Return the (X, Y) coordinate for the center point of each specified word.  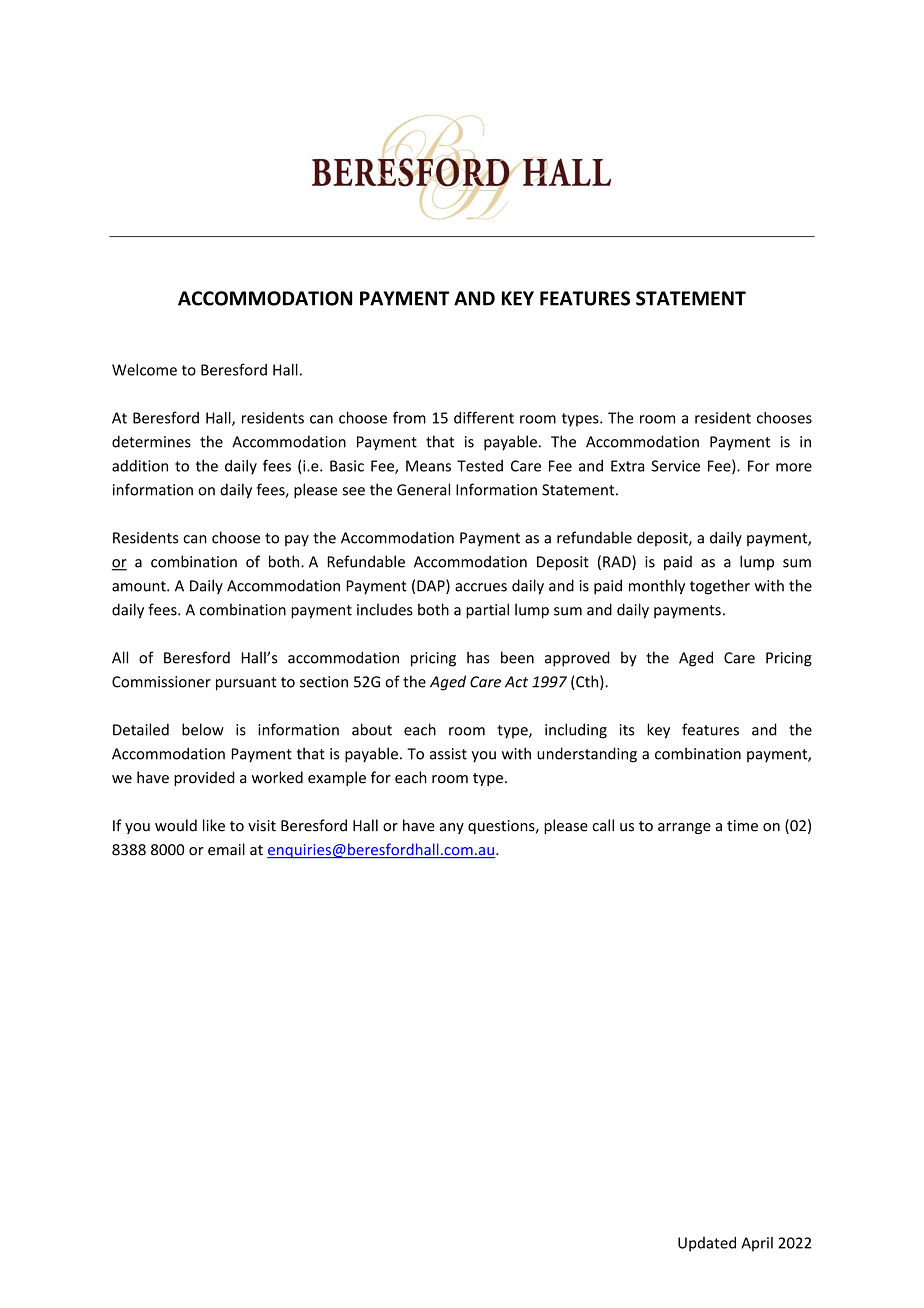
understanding (587, 755)
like (214, 825)
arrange (684, 828)
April (757, 1244)
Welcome (144, 369)
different (484, 417)
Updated (707, 1244)
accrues (481, 587)
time (742, 826)
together (720, 587)
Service (676, 466)
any (452, 828)
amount (140, 586)
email (226, 849)
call (603, 825)
